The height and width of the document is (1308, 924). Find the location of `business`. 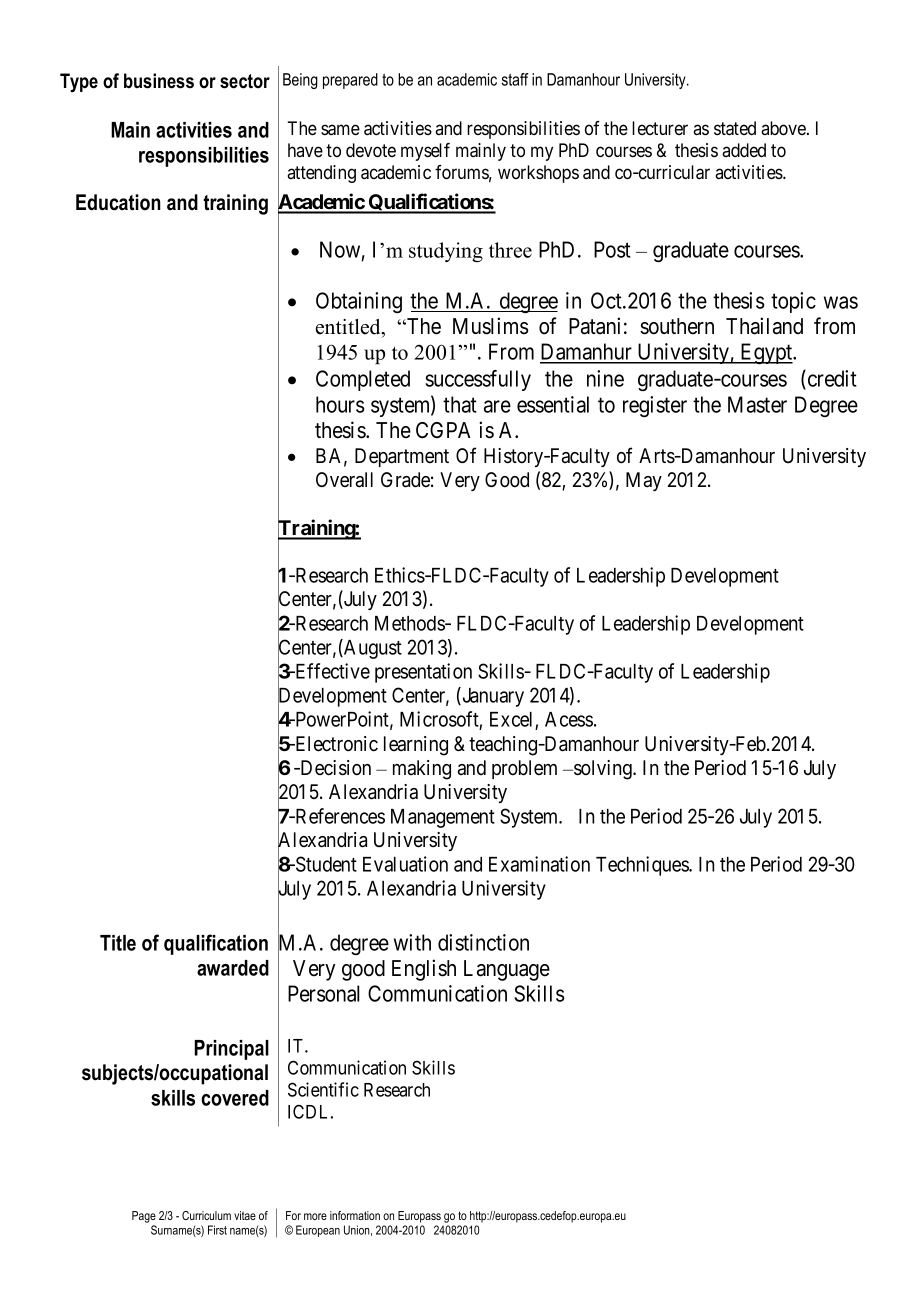

business is located at coordinates (159, 81).
